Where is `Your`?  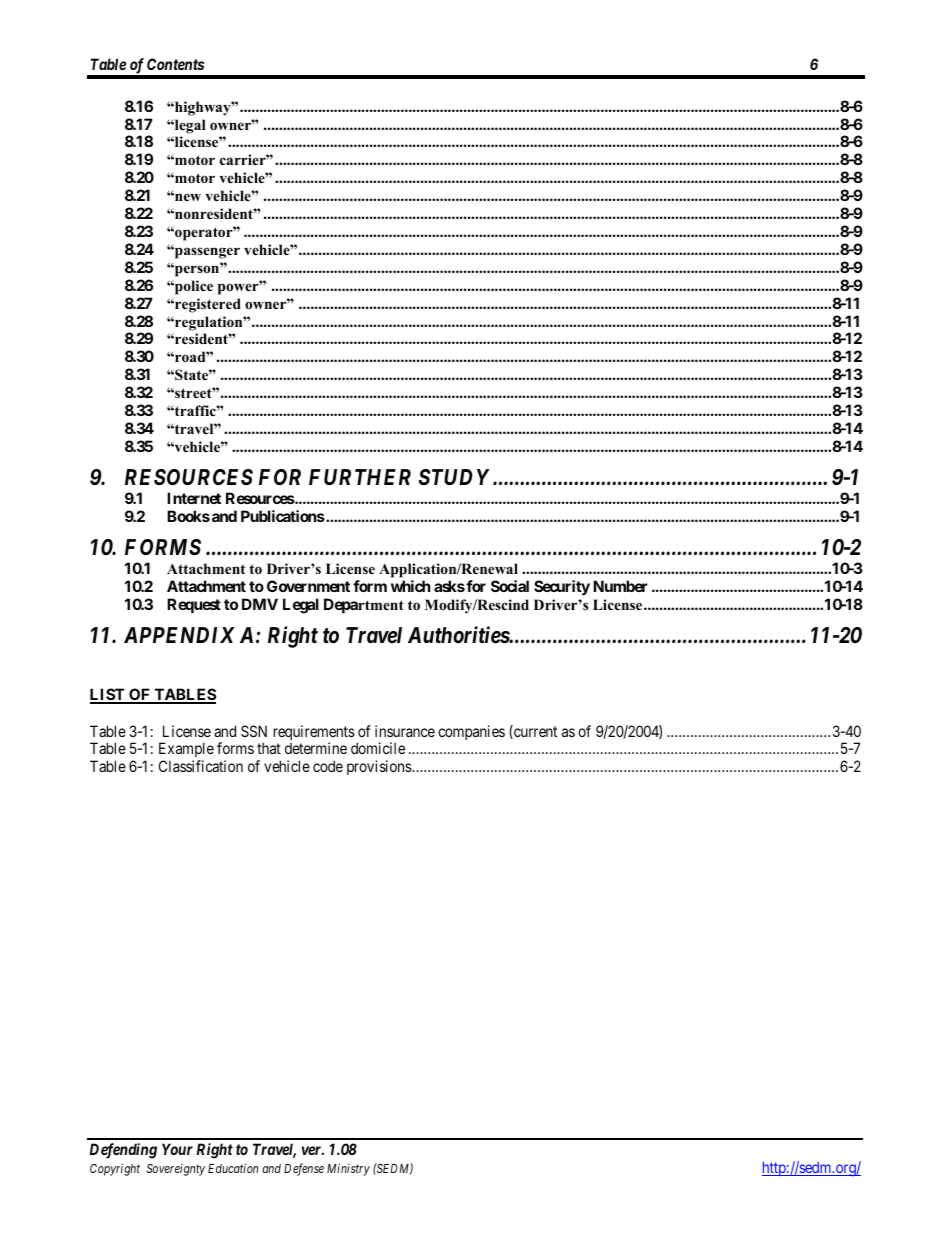 Your is located at coordinates (177, 1149).
